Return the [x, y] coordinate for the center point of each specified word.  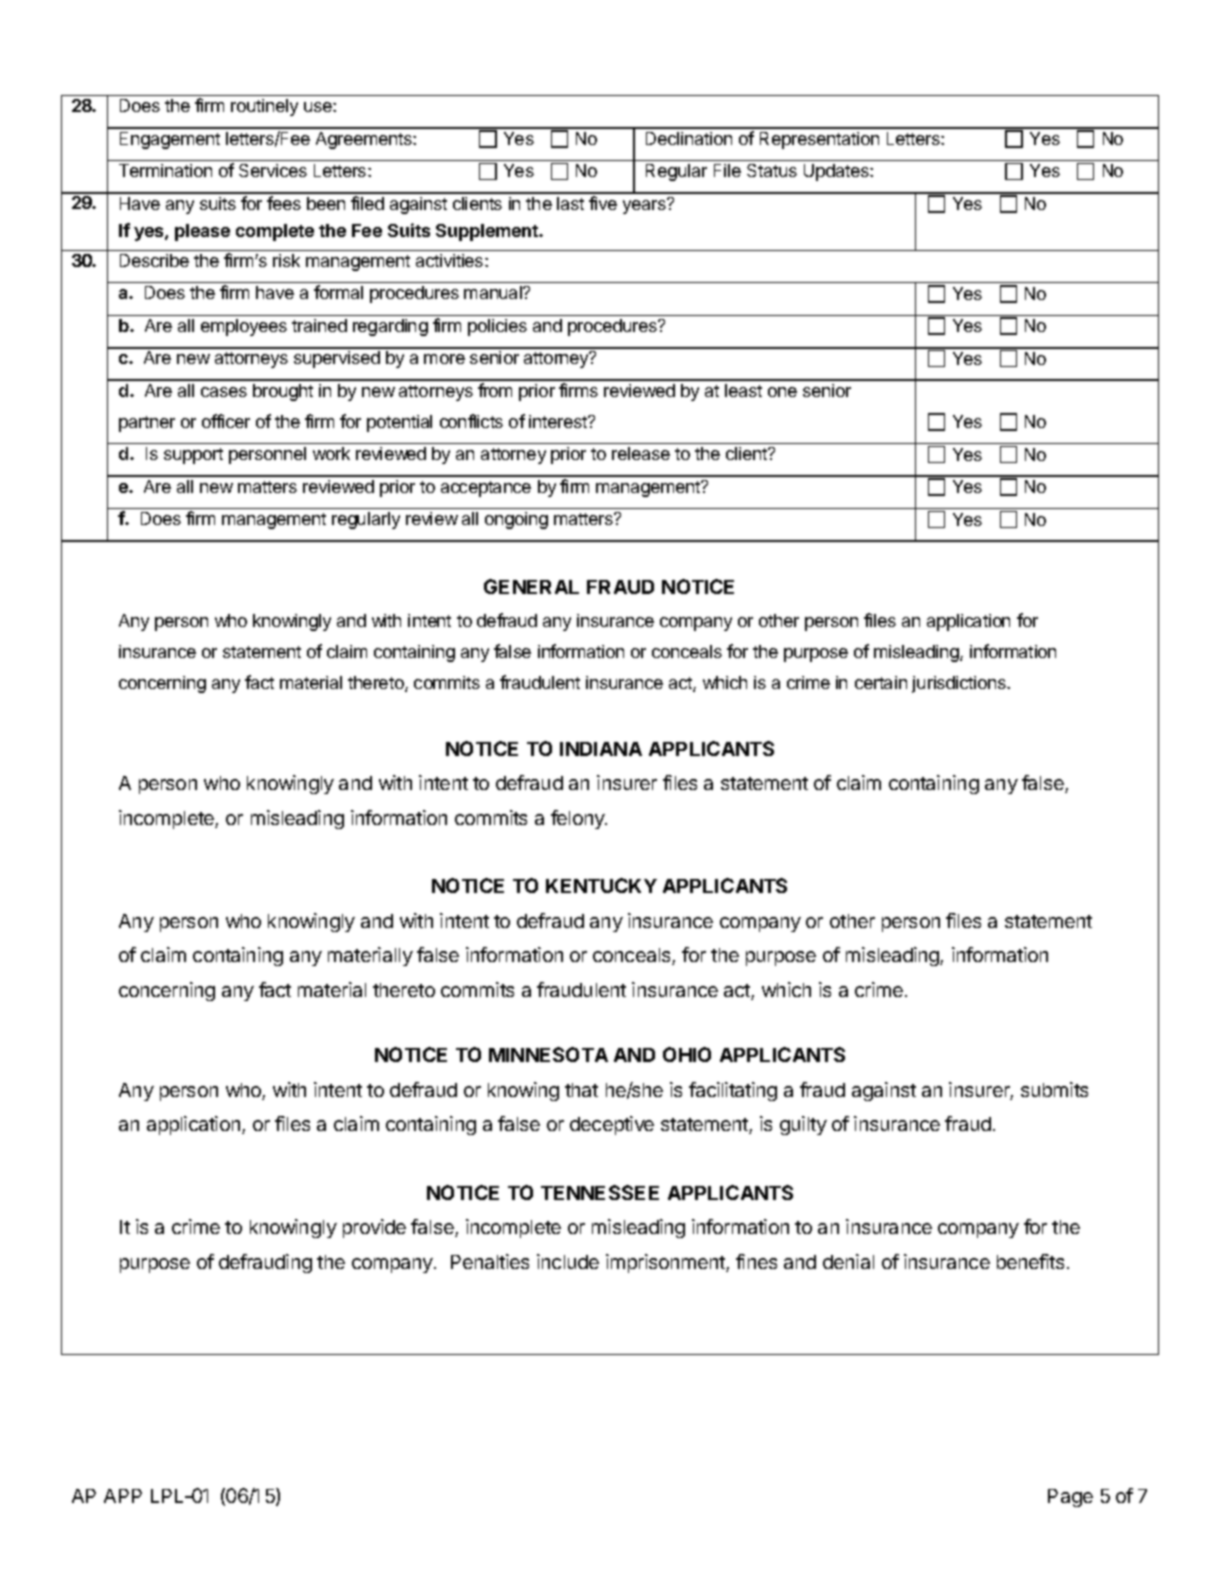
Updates [837, 172]
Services [273, 170]
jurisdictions [960, 684]
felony [578, 819]
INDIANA [601, 749]
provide [374, 1228]
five [603, 203]
